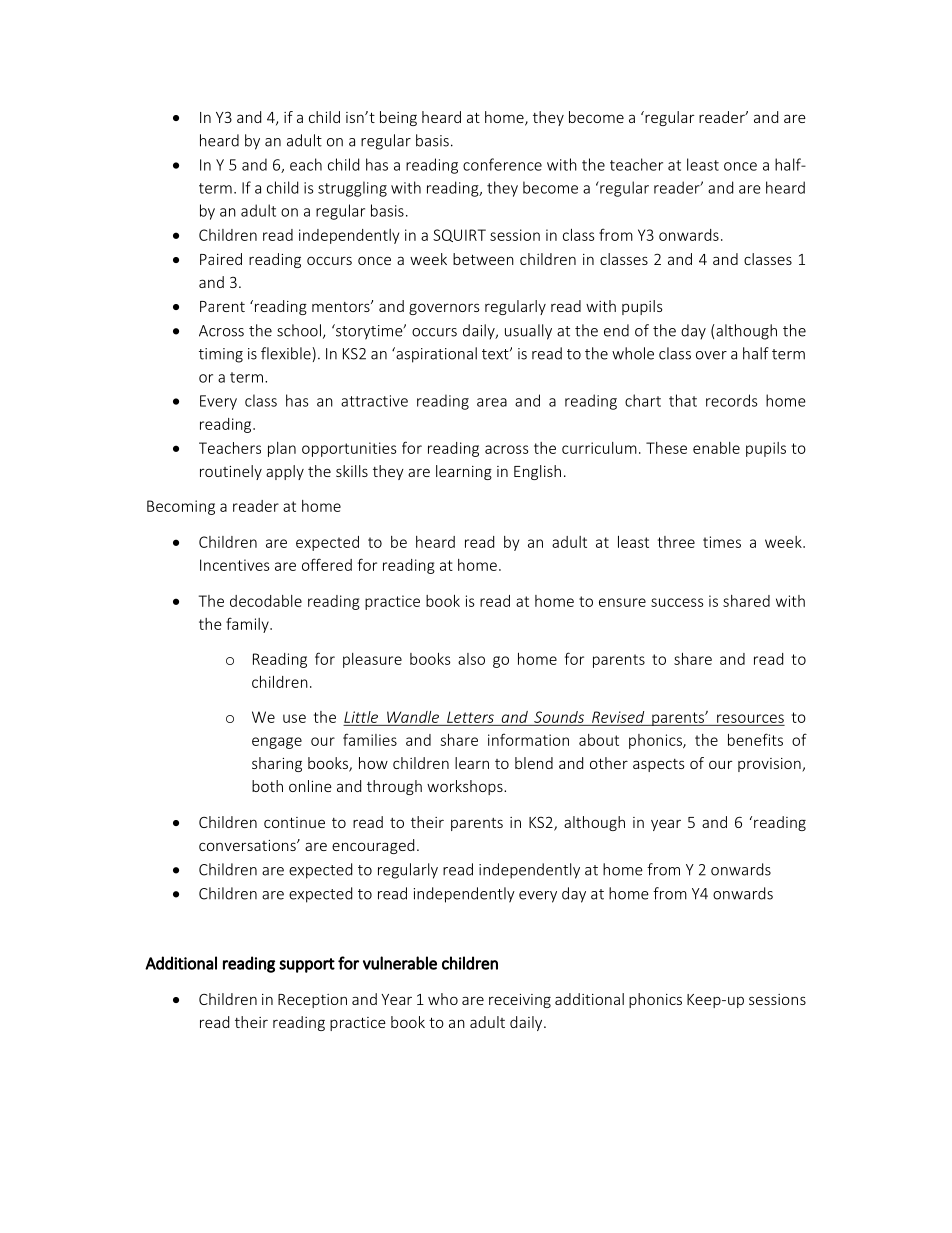  Describe the element at coordinates (502, 164) in the screenshot. I see `conference` at that location.
